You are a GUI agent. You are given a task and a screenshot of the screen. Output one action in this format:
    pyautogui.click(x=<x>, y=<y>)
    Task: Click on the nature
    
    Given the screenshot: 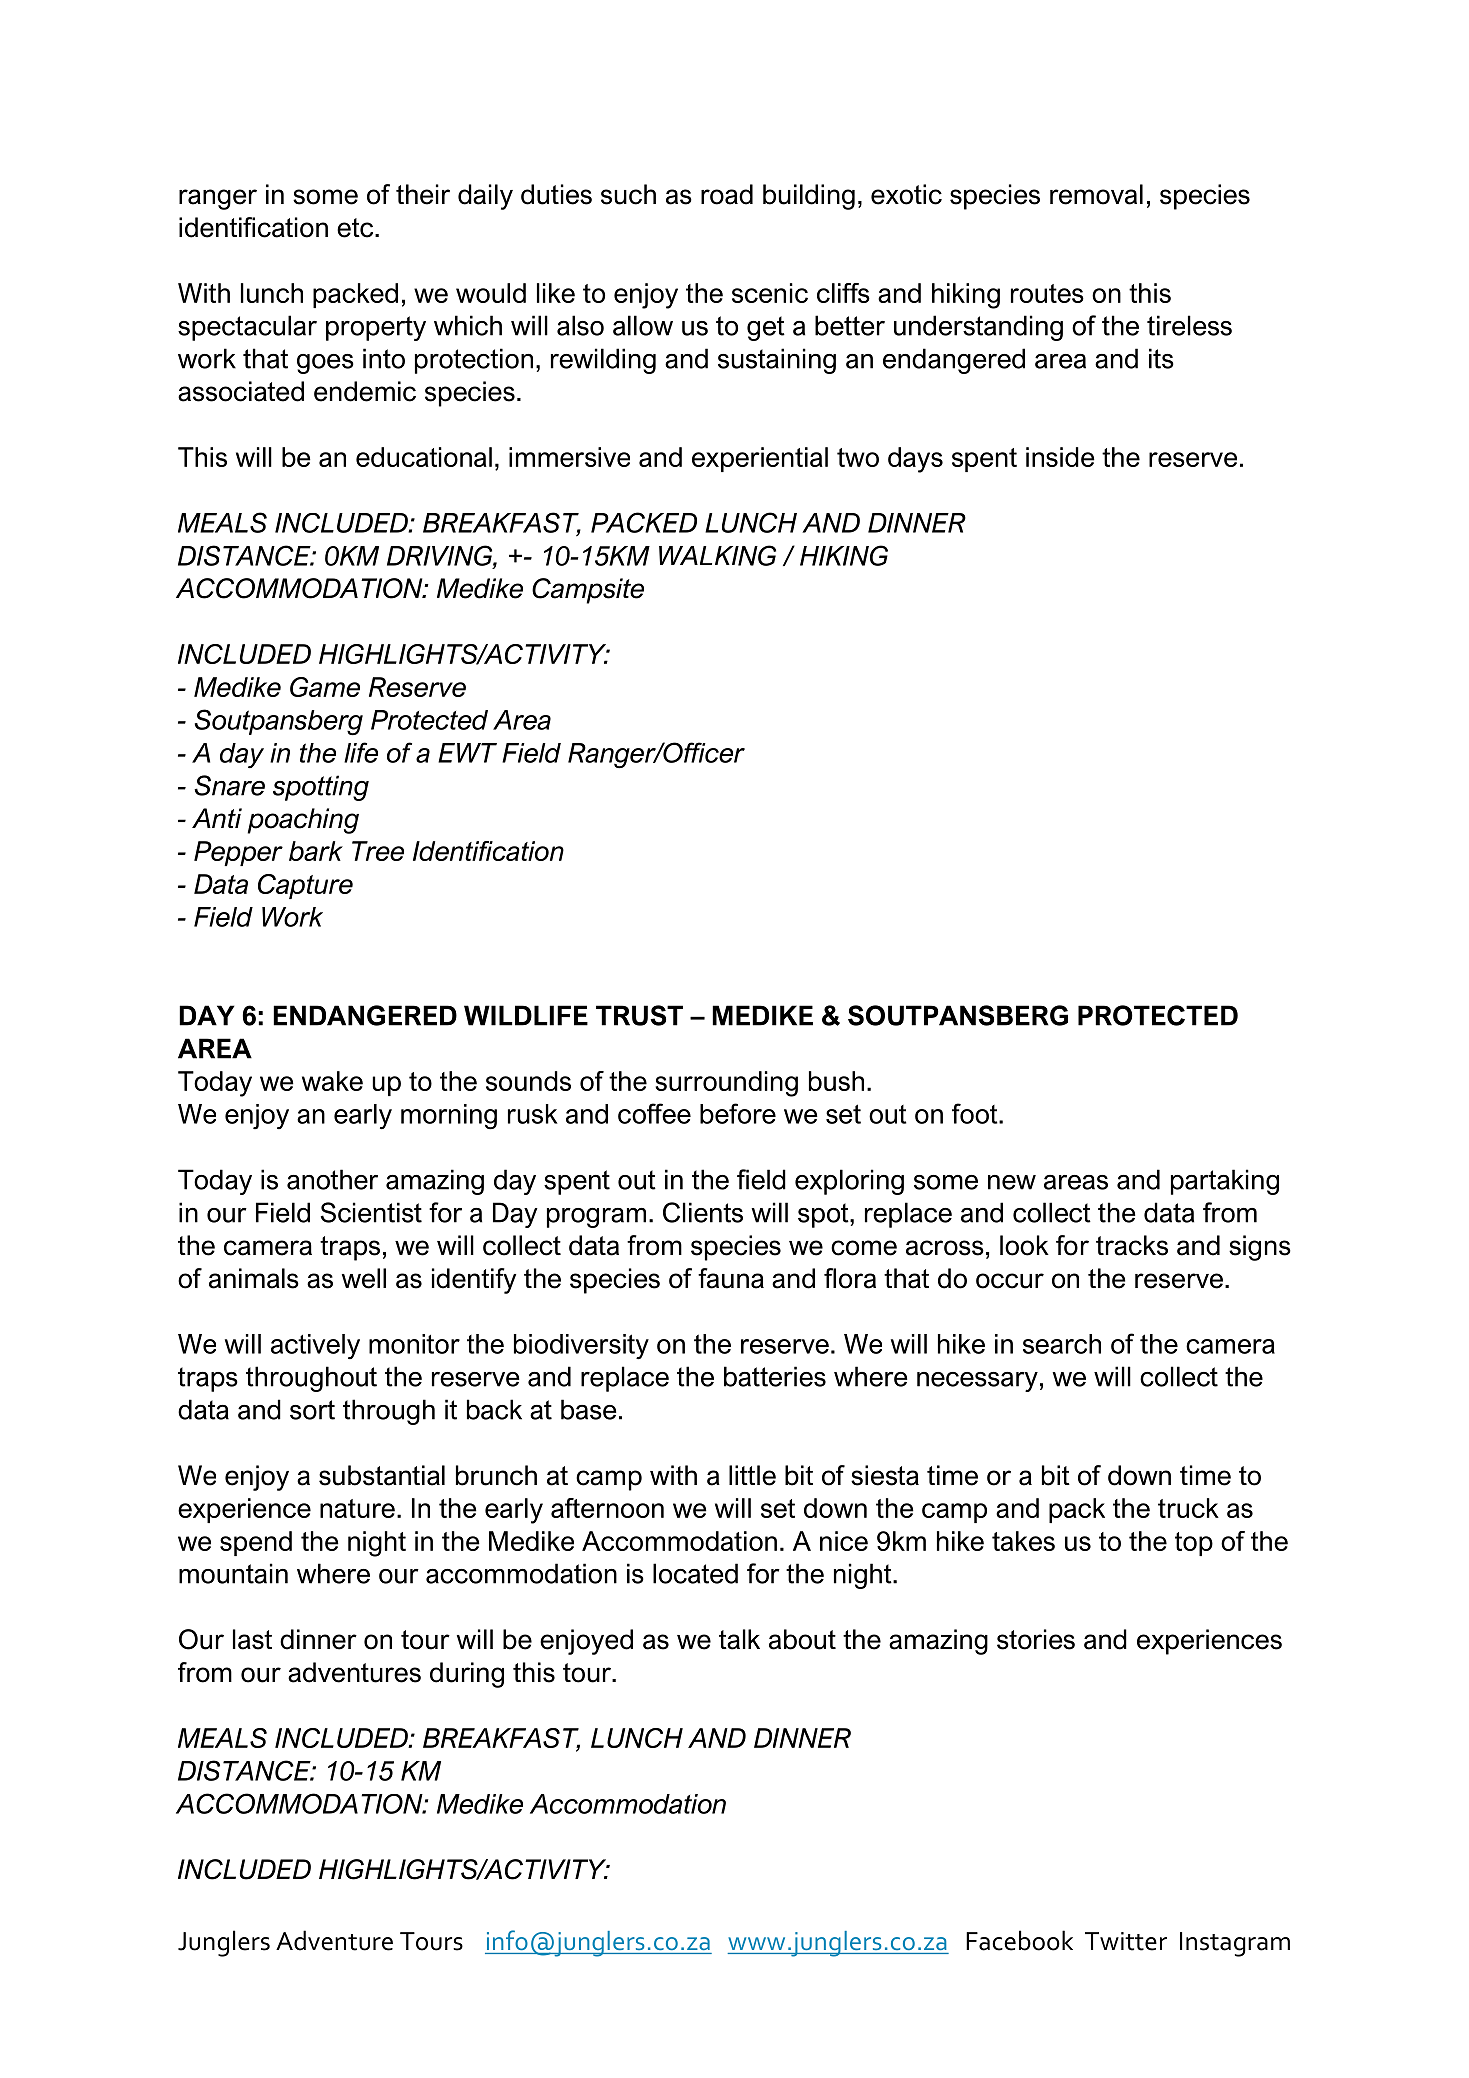 What is the action you would take?
    pyautogui.click(x=357, y=1508)
